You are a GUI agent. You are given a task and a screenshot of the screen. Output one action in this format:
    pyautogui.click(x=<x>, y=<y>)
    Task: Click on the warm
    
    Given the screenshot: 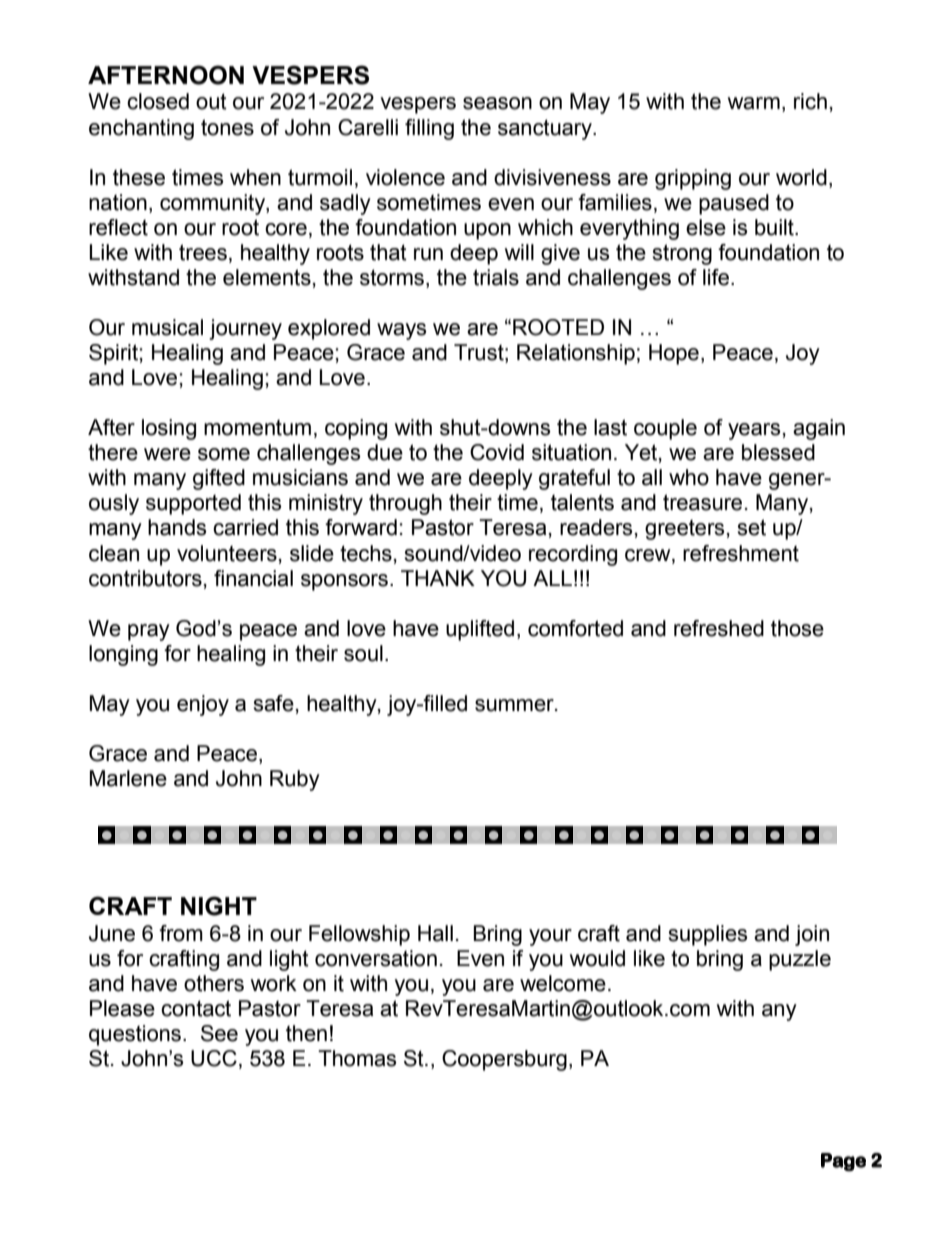 What is the action you would take?
    pyautogui.click(x=754, y=103)
